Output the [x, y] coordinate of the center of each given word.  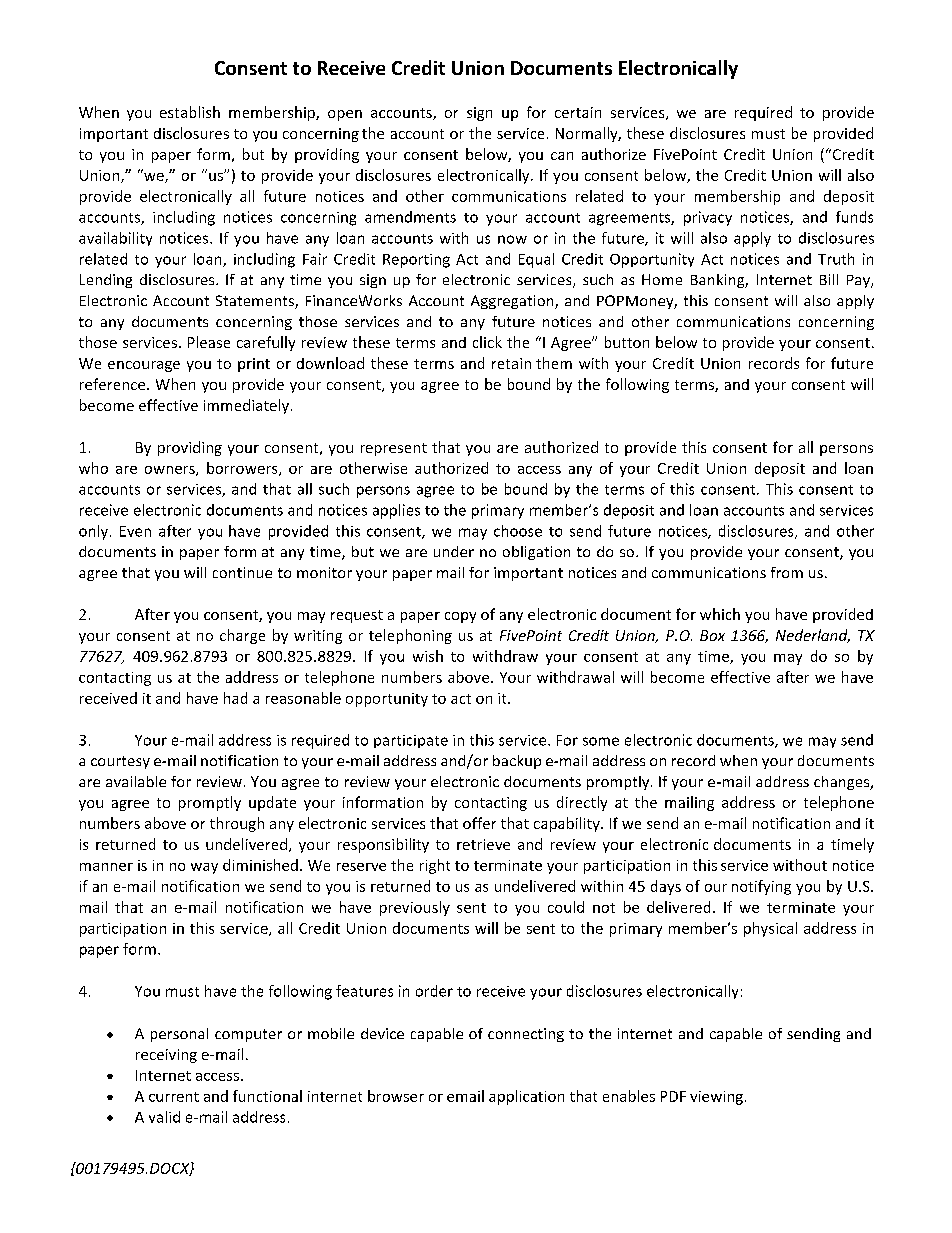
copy [460, 617]
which [720, 614]
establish [190, 112]
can [562, 156]
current [174, 1097]
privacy [708, 218]
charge [242, 636]
